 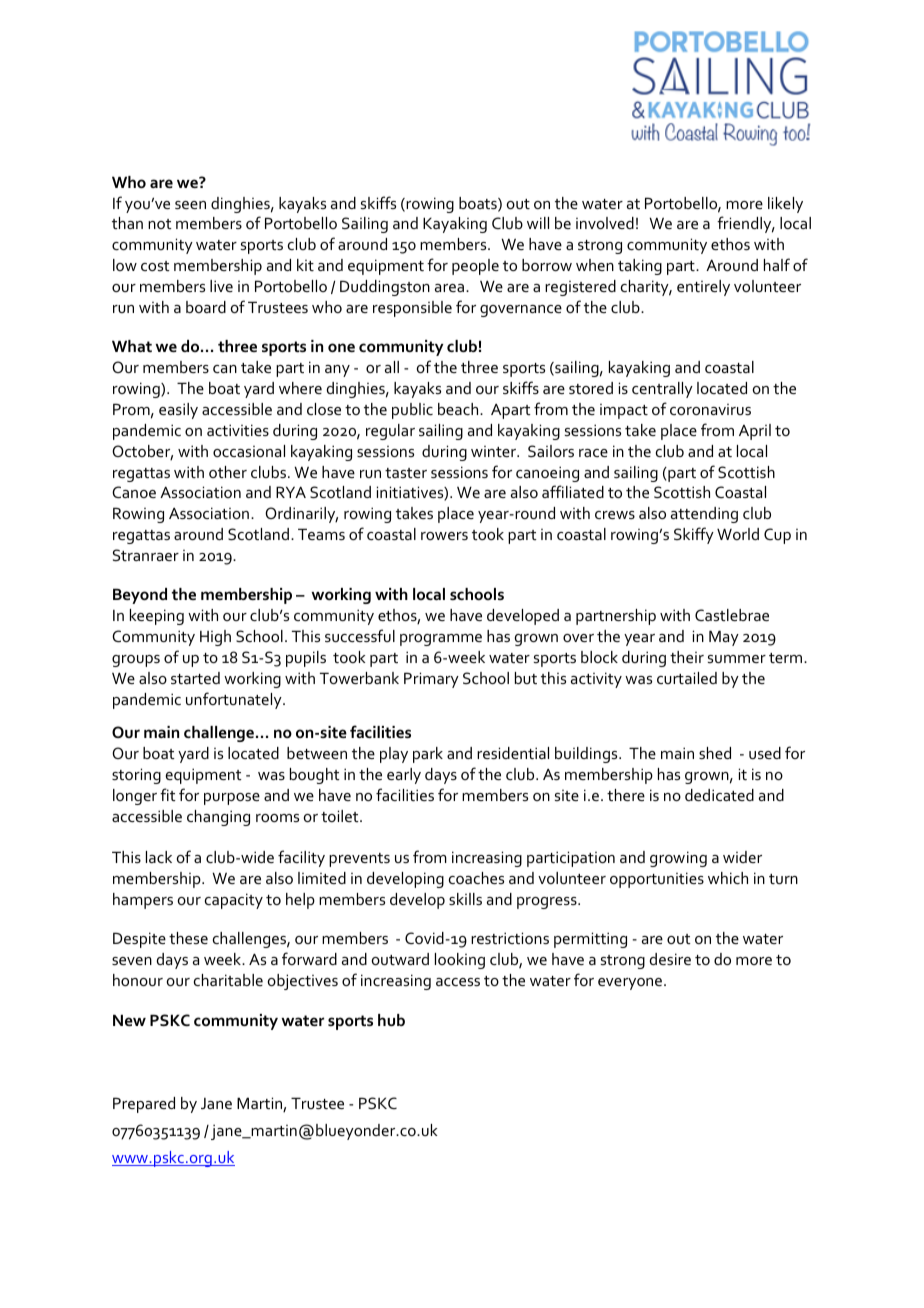 I want to click on coaches, so click(x=476, y=878).
